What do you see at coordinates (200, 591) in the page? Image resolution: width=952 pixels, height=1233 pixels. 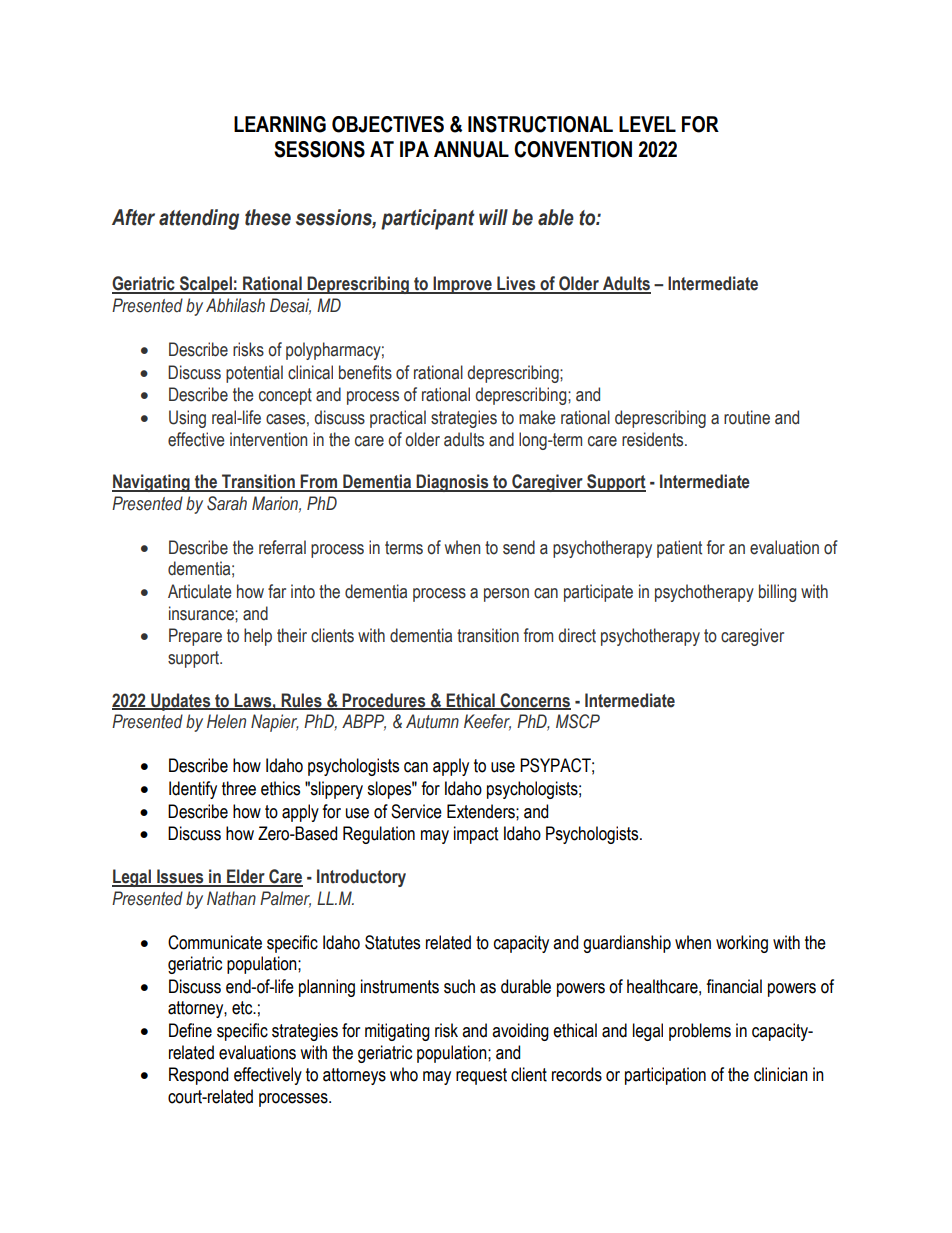 I see `Articulate` at bounding box center [200, 591].
